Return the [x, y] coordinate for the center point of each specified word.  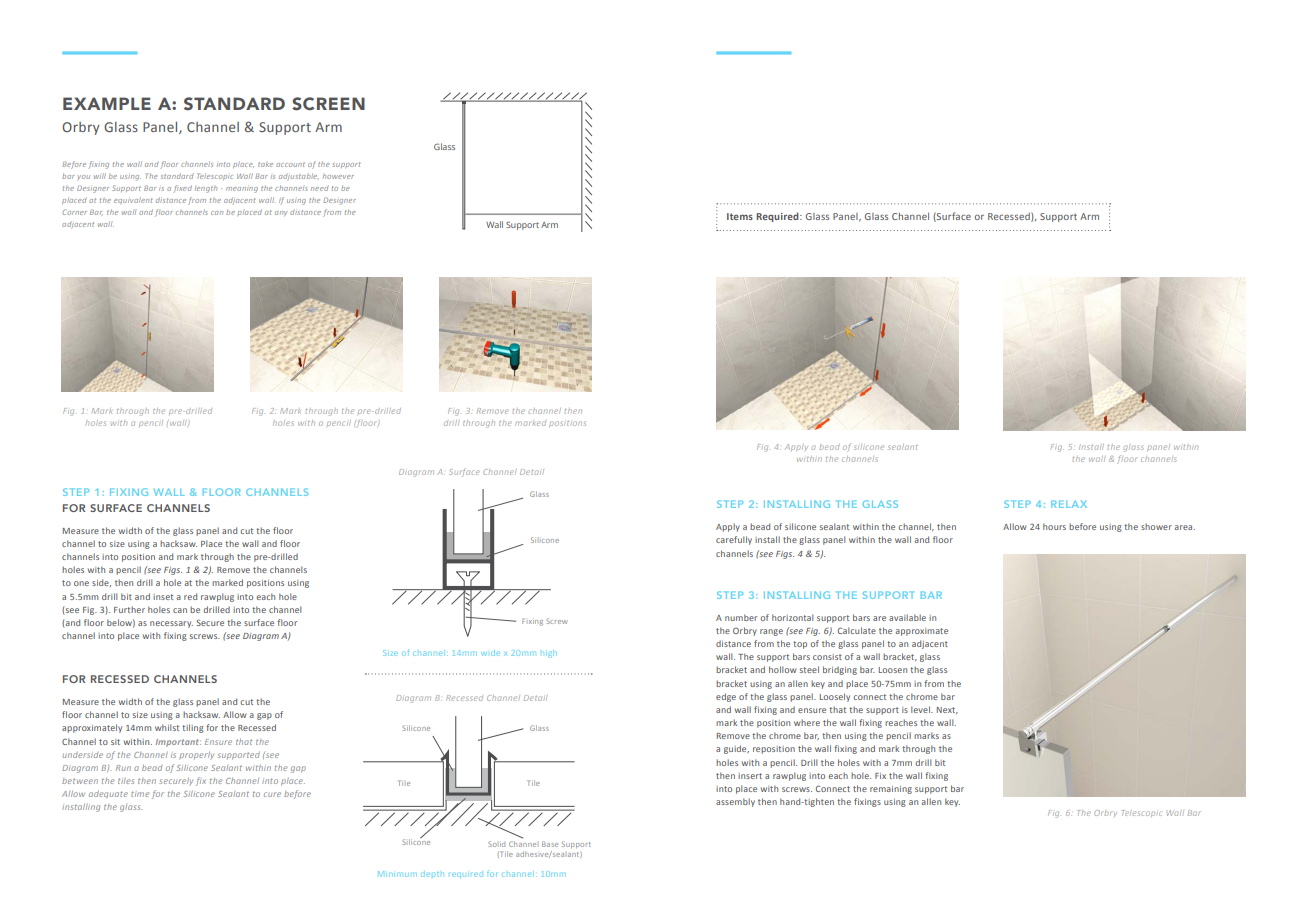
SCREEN [328, 104]
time [140, 794]
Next [947, 710]
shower [1156, 526]
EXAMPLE [107, 103]
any [281, 213]
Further [129, 609]
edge [726, 697]
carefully [734, 540]
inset [163, 597]
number [741, 617]
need [320, 188]
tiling [193, 728]
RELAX [1069, 504]
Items [740, 216]
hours [1054, 526]
